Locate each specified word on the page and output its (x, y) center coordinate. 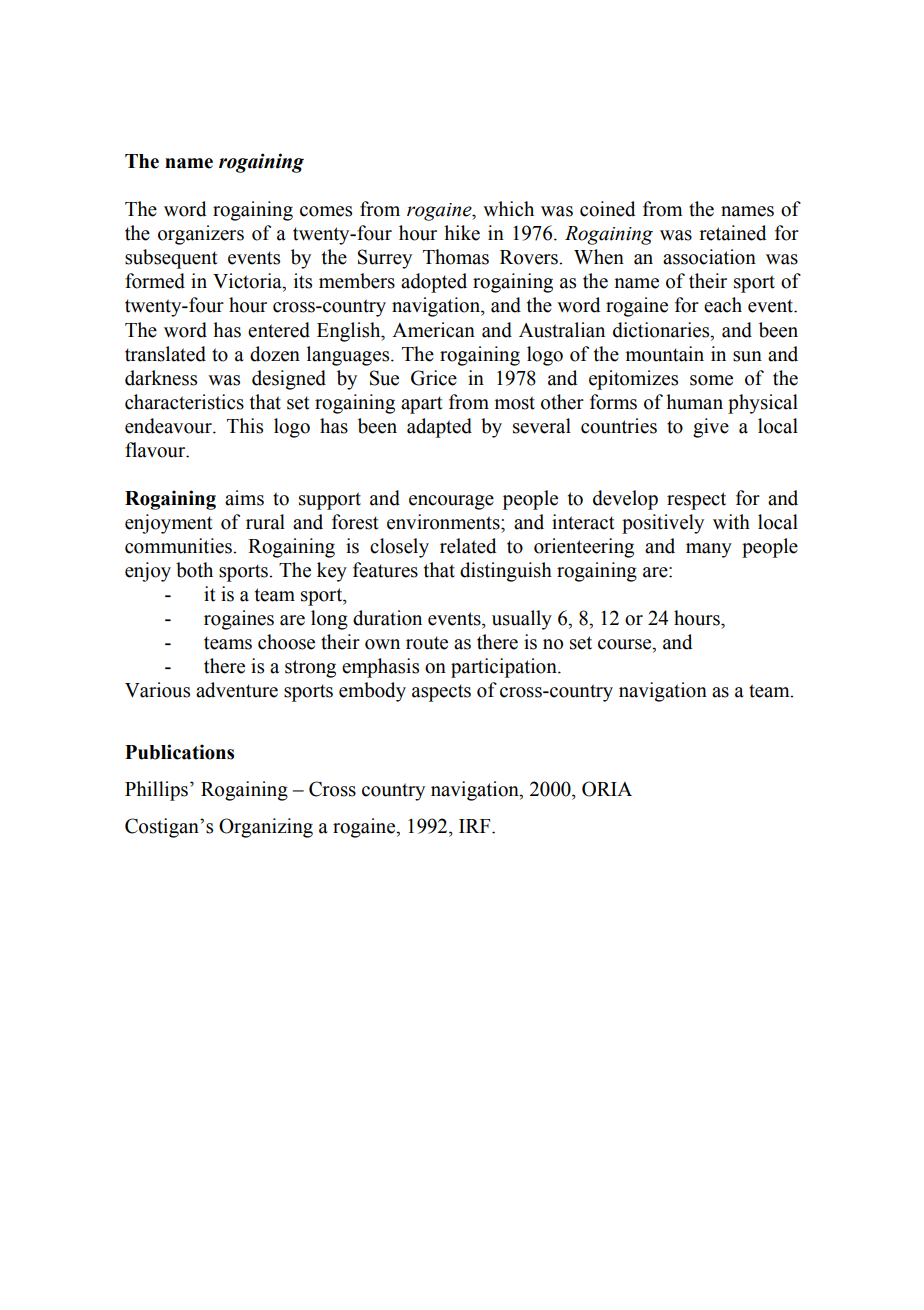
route (427, 643)
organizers (201, 235)
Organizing (266, 828)
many (709, 550)
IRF (476, 826)
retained (732, 233)
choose (286, 642)
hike (462, 233)
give (711, 428)
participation (505, 668)
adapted (439, 428)
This (245, 426)
